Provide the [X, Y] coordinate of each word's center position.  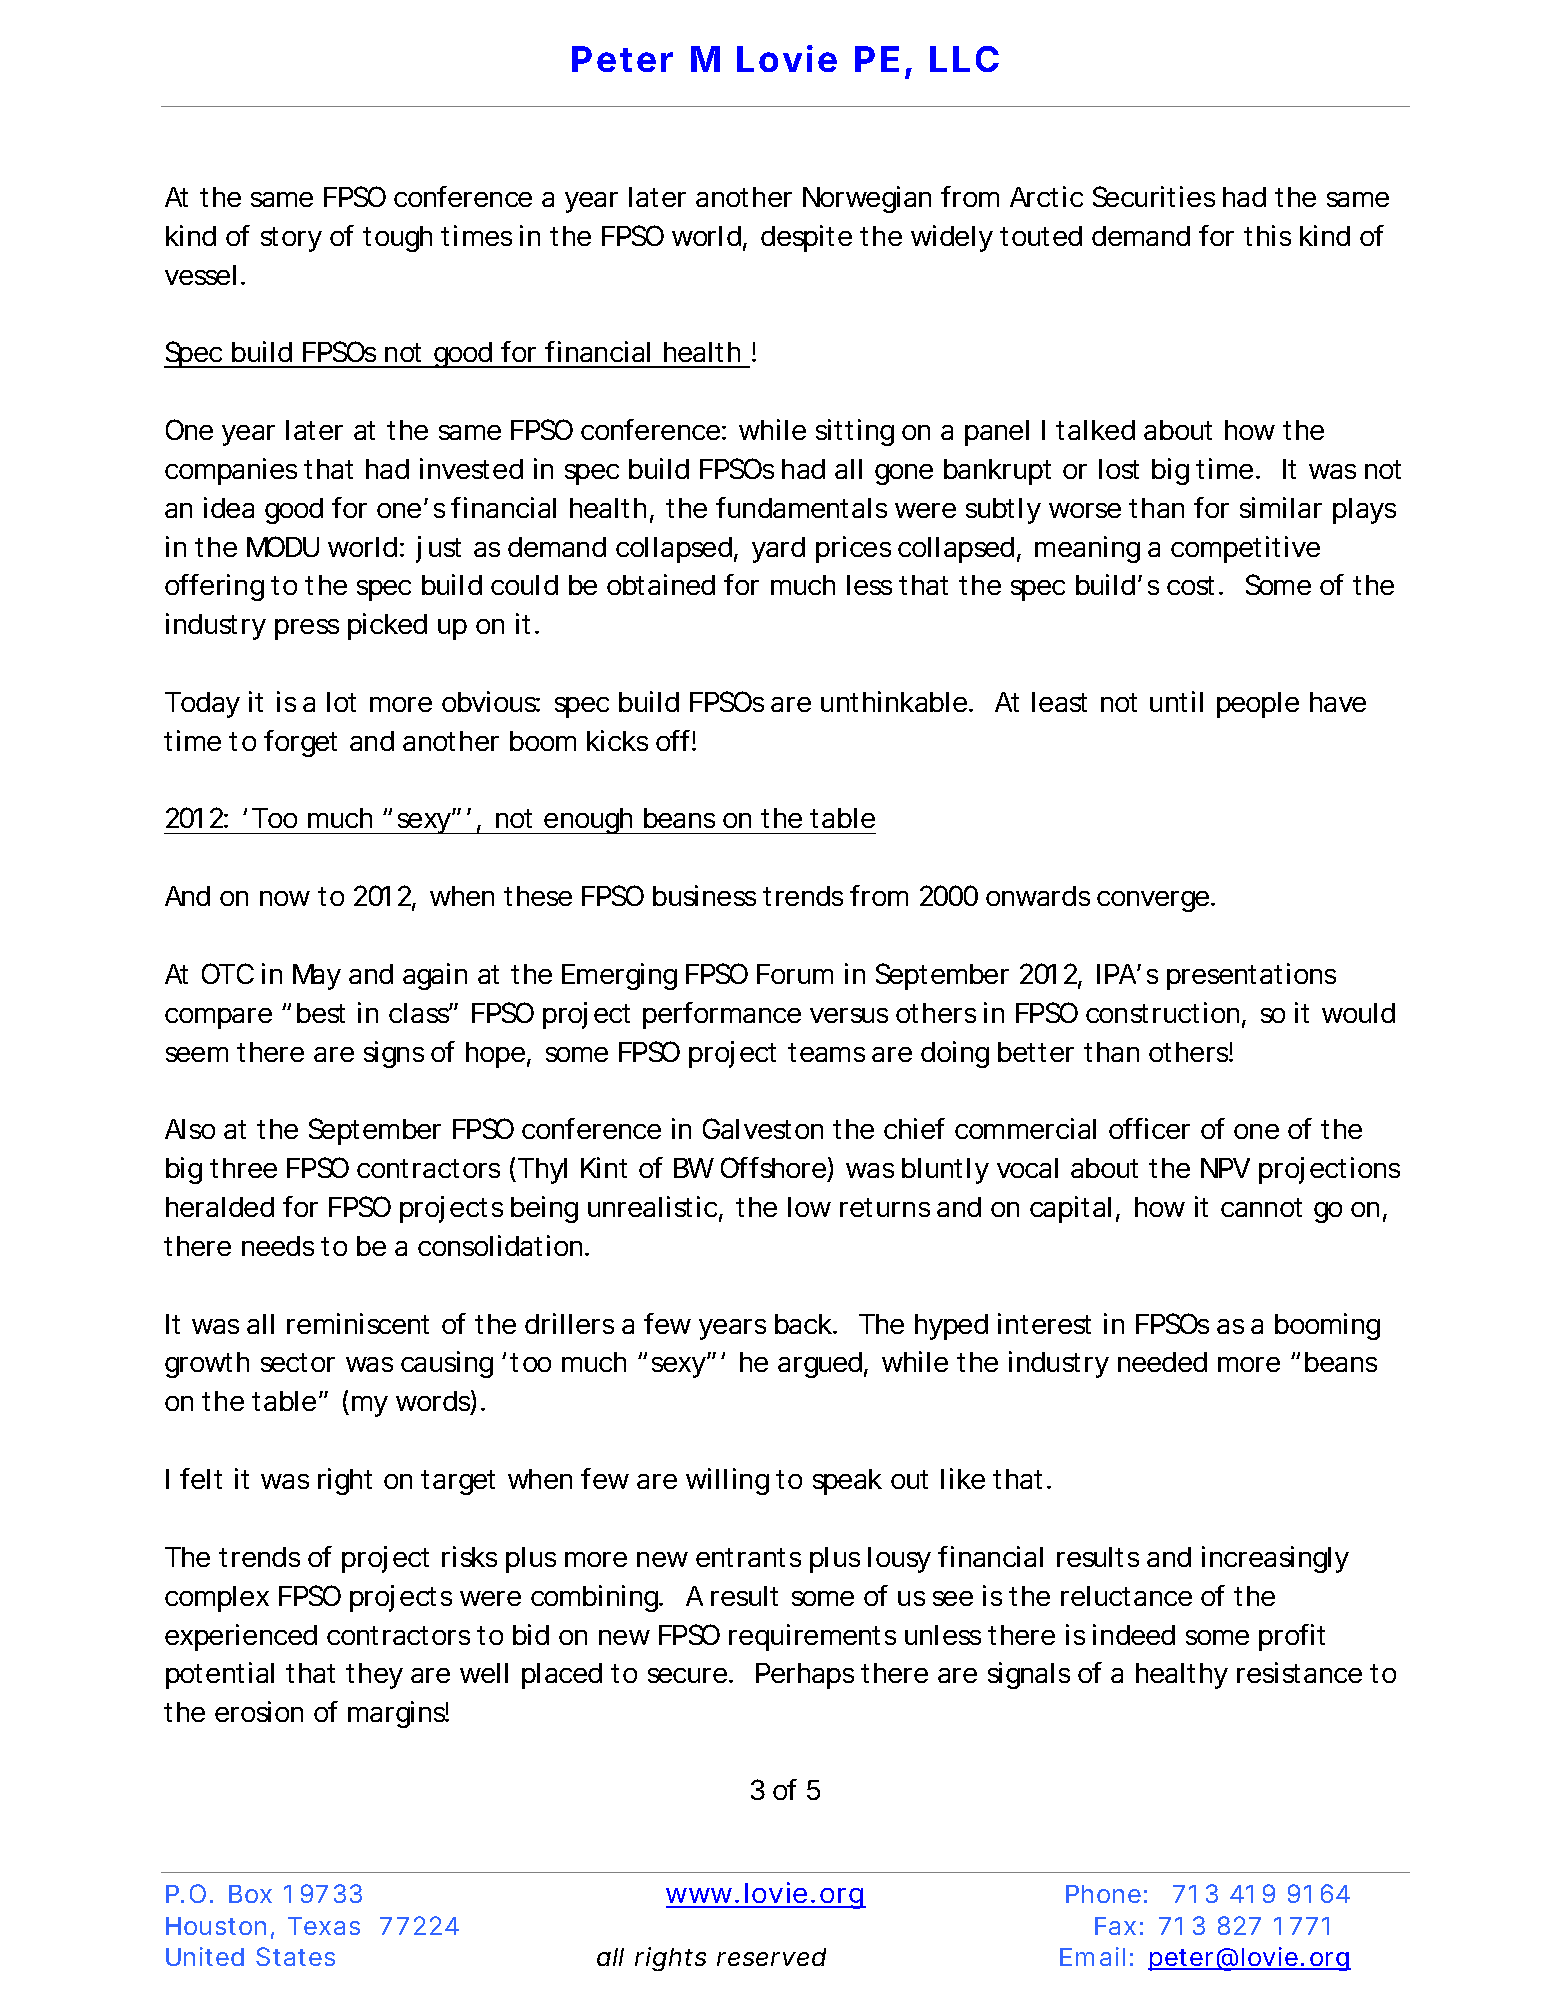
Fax [1115, 1926]
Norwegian [867, 199]
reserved [771, 1957]
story [291, 239]
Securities [1154, 196]
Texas [324, 1926]
